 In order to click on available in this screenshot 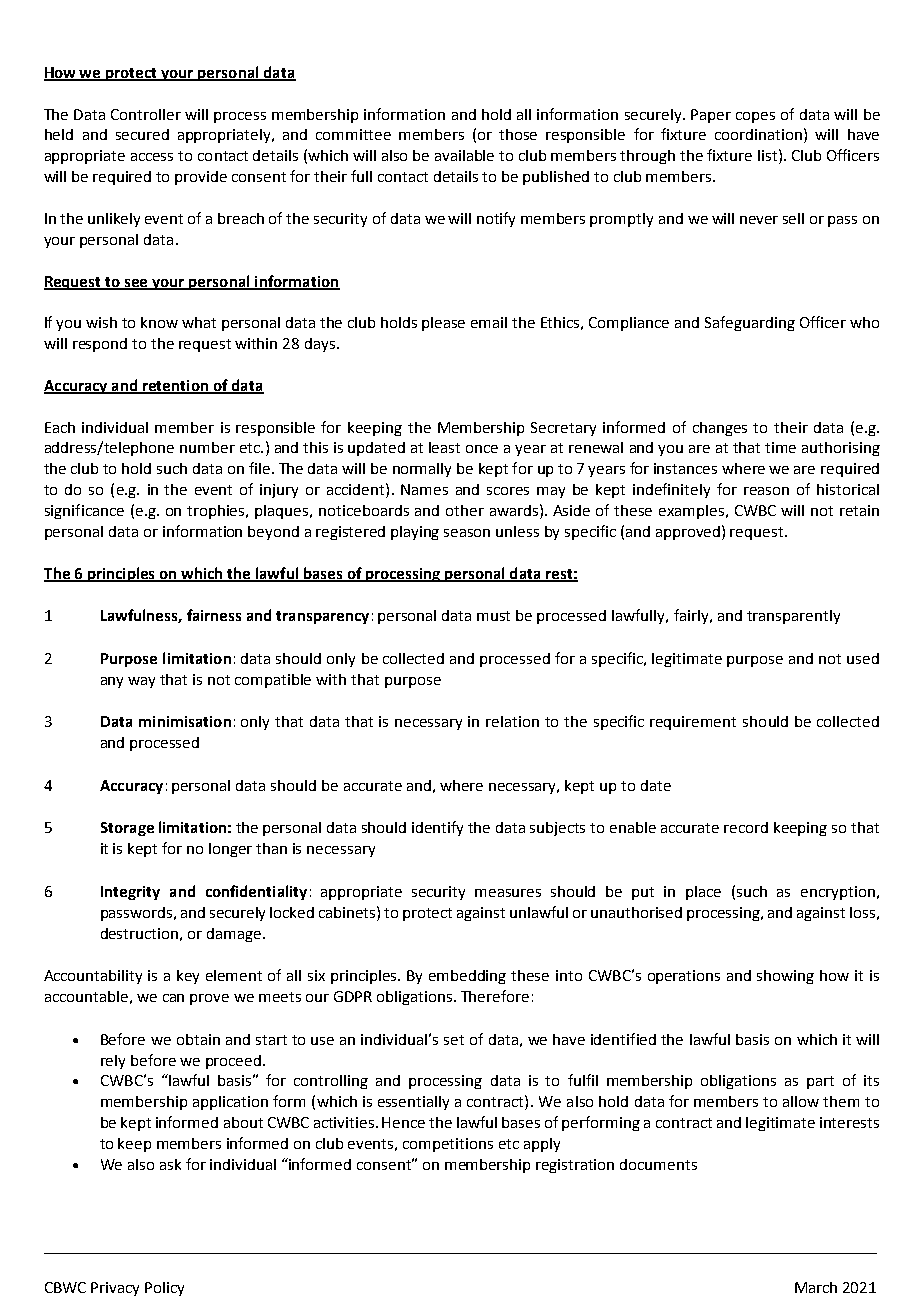, I will do `click(464, 155)`.
